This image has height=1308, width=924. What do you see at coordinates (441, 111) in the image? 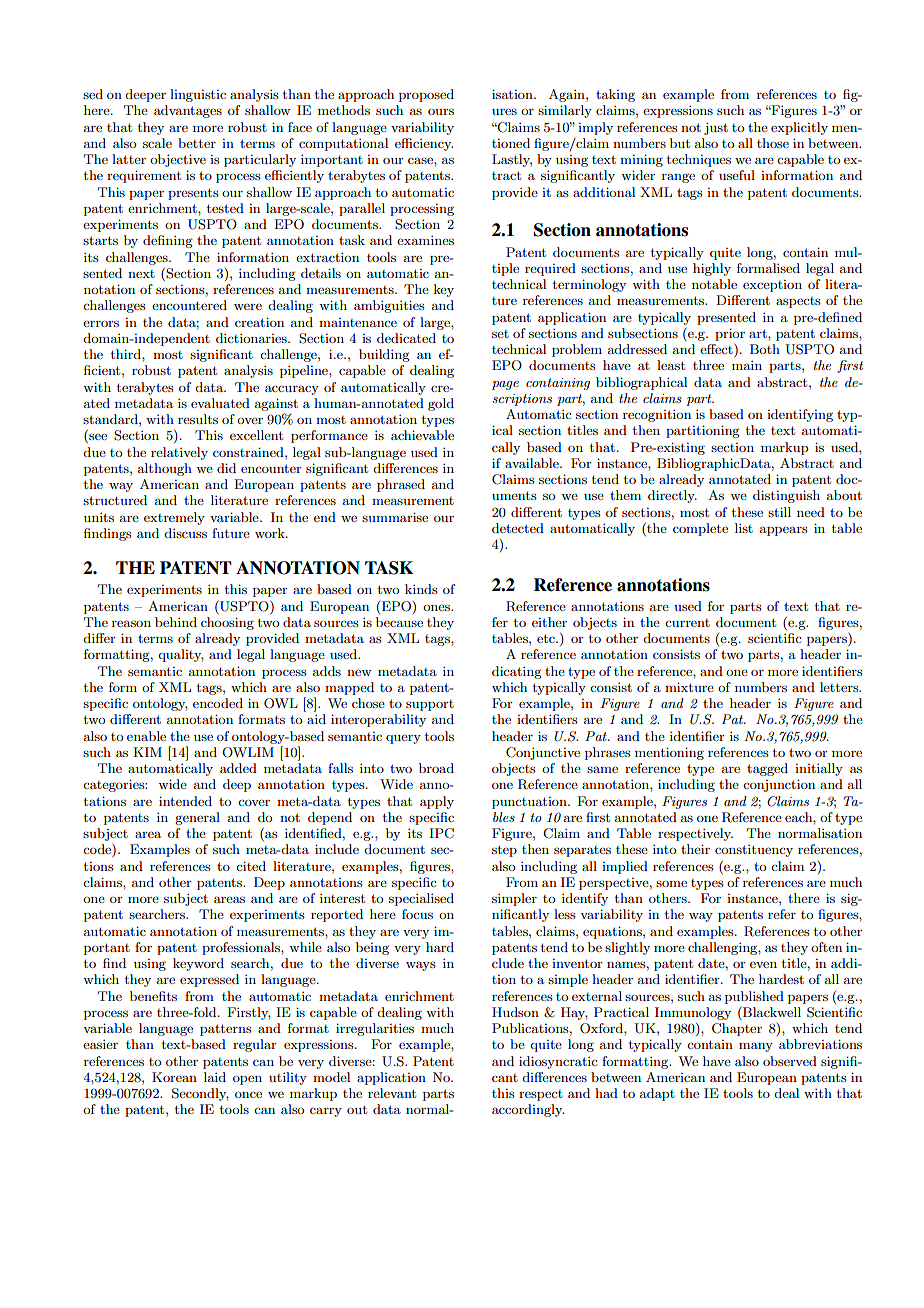
I see `ours` at bounding box center [441, 111].
